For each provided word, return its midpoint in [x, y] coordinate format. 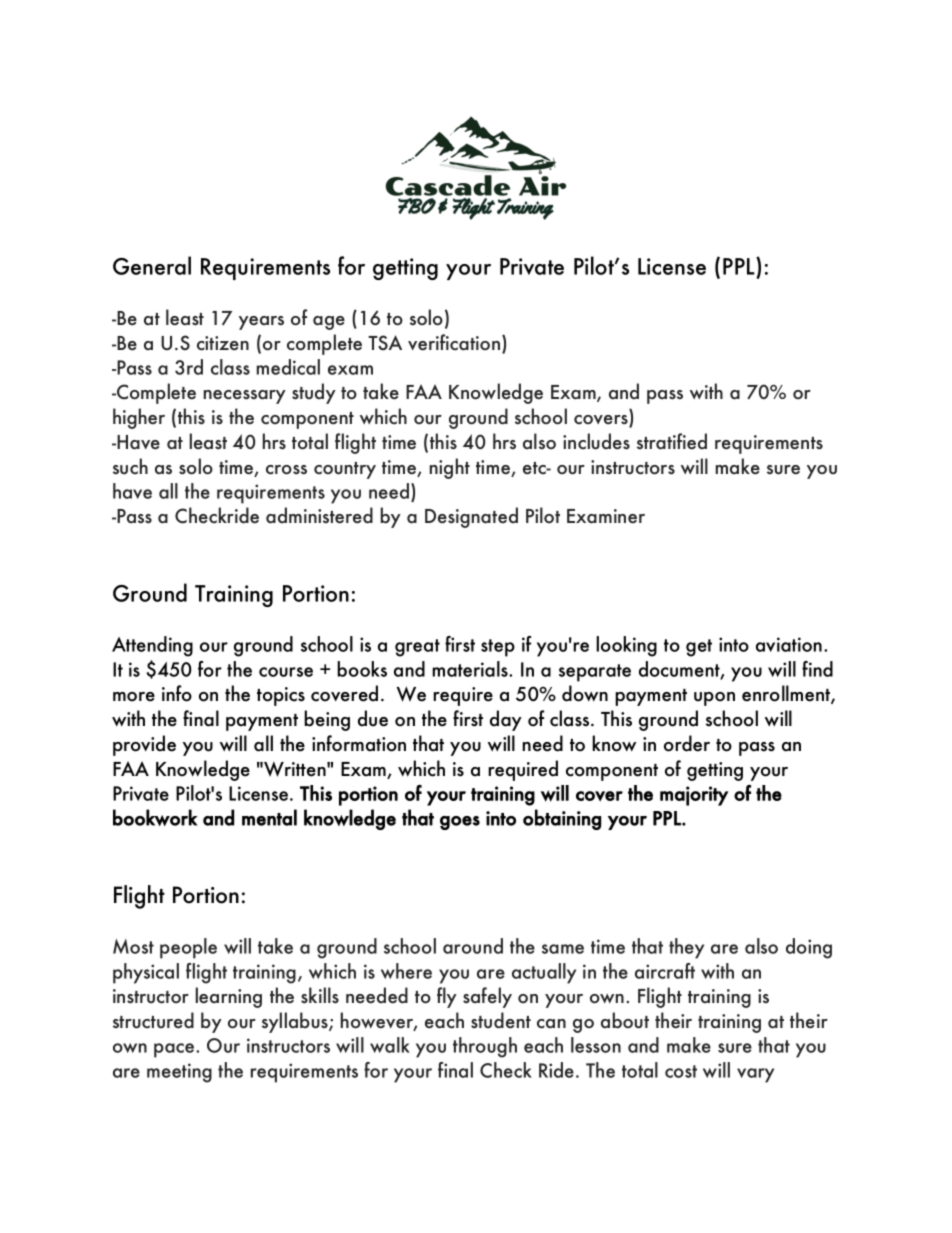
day [506, 720]
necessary [245, 397]
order [687, 743]
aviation [789, 644]
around [473, 946]
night [450, 468]
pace [175, 1050]
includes [596, 441]
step [498, 648]
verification [455, 343]
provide [144, 745]
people [188, 948]
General [152, 265]
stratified [672, 441]
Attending [152, 646]
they [686, 948]
